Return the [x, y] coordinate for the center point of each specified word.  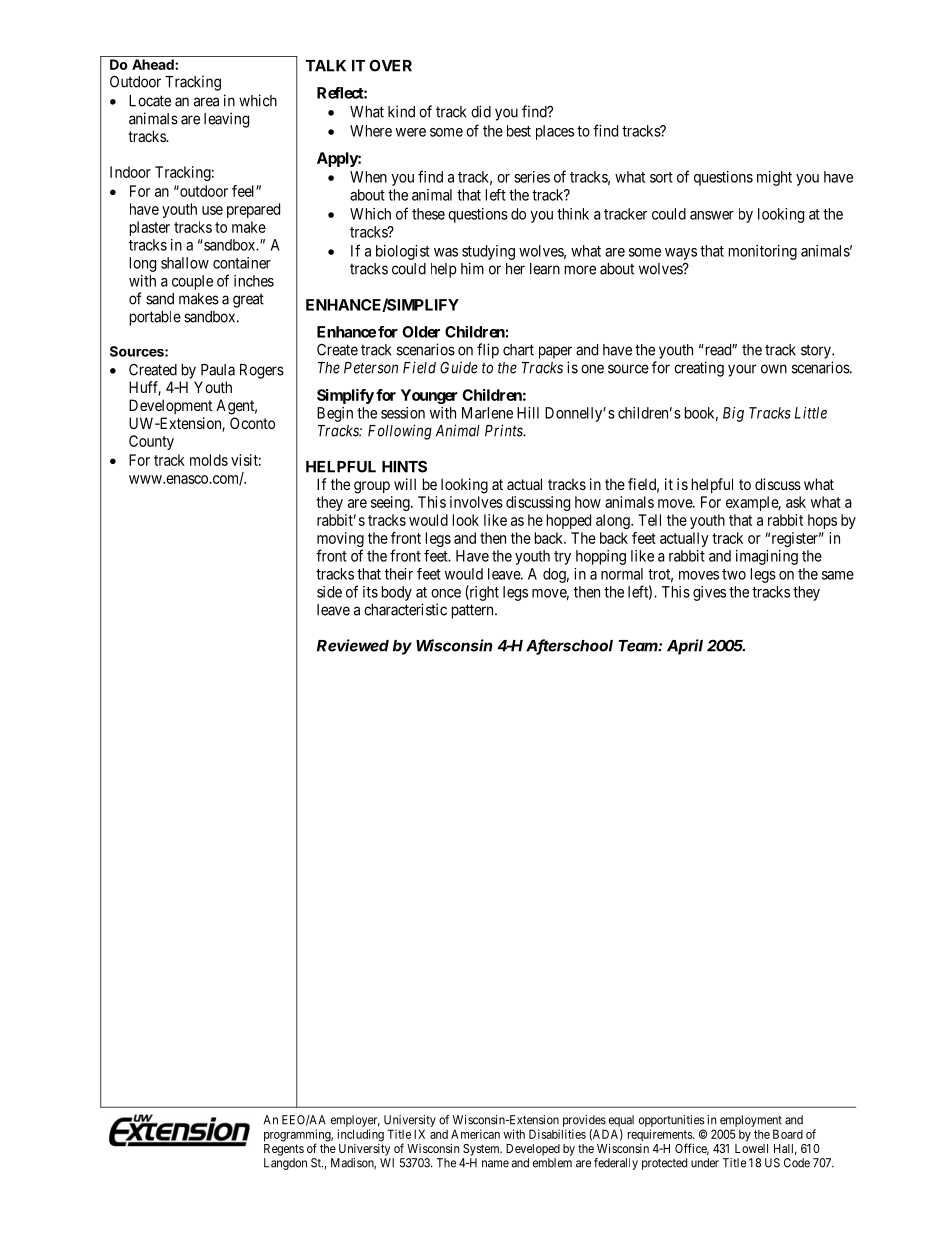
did [481, 111]
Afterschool [569, 646]
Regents [284, 1150]
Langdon [285, 1164]
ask [796, 502]
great [248, 300]
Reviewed [353, 645]
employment [751, 1121]
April [685, 647]
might [774, 178]
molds [209, 460]
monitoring [763, 252]
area [206, 102]
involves [476, 502]
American [475, 1134]
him [472, 268]
